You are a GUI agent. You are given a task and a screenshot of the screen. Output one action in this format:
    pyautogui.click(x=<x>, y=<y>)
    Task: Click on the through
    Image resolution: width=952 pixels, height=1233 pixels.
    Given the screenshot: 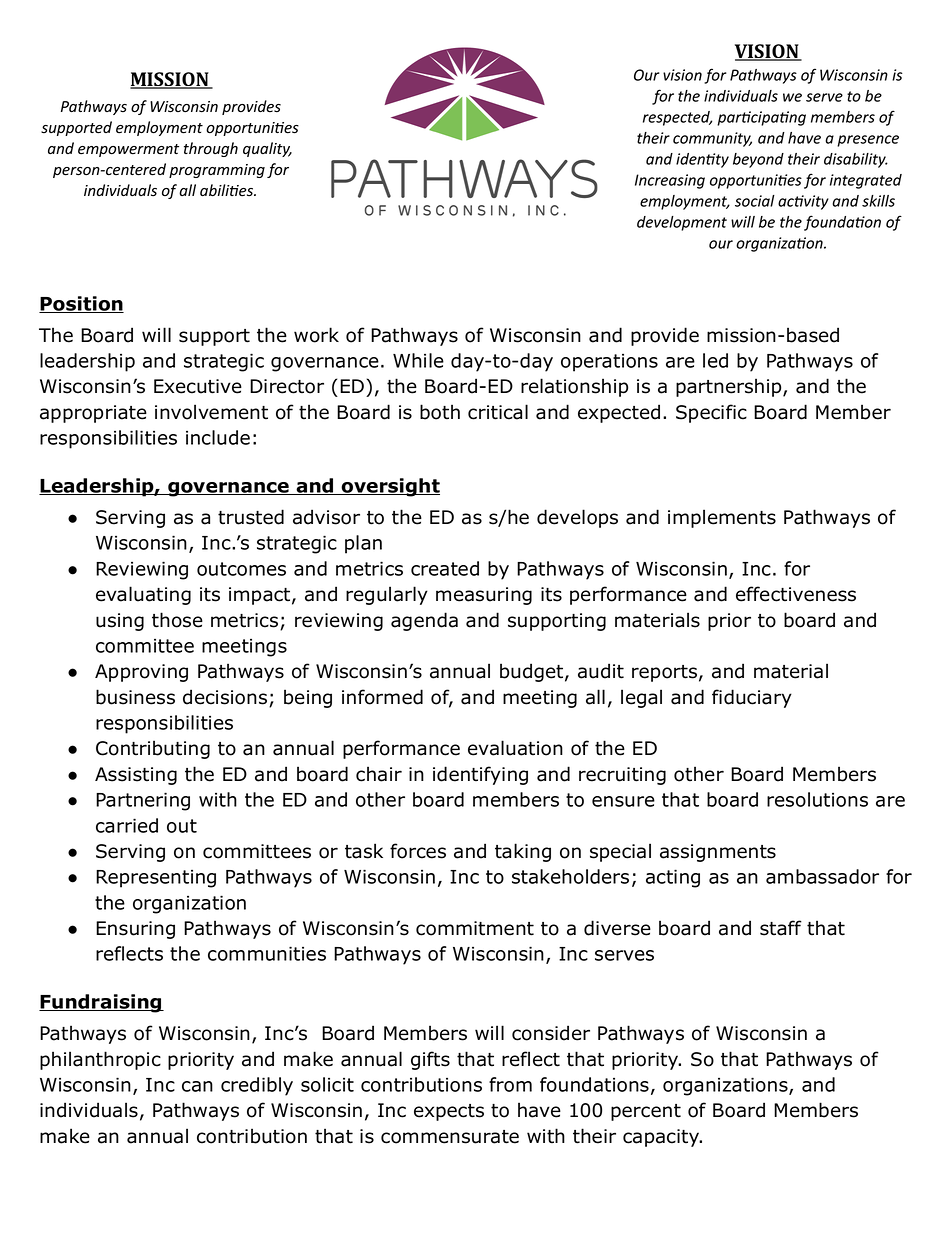 What is the action you would take?
    pyautogui.click(x=211, y=149)
